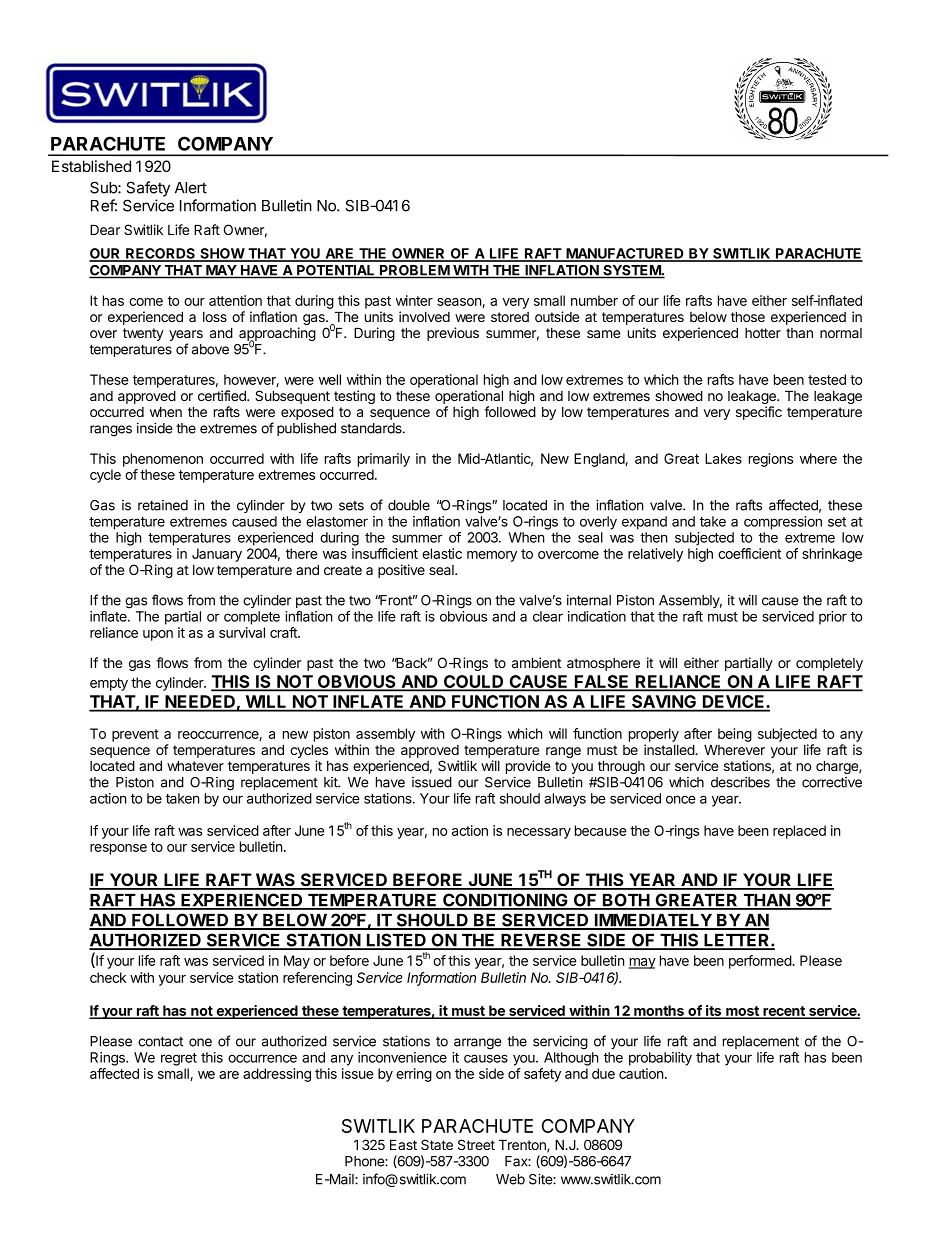 The image size is (952, 1233). I want to click on upon, so click(158, 635).
